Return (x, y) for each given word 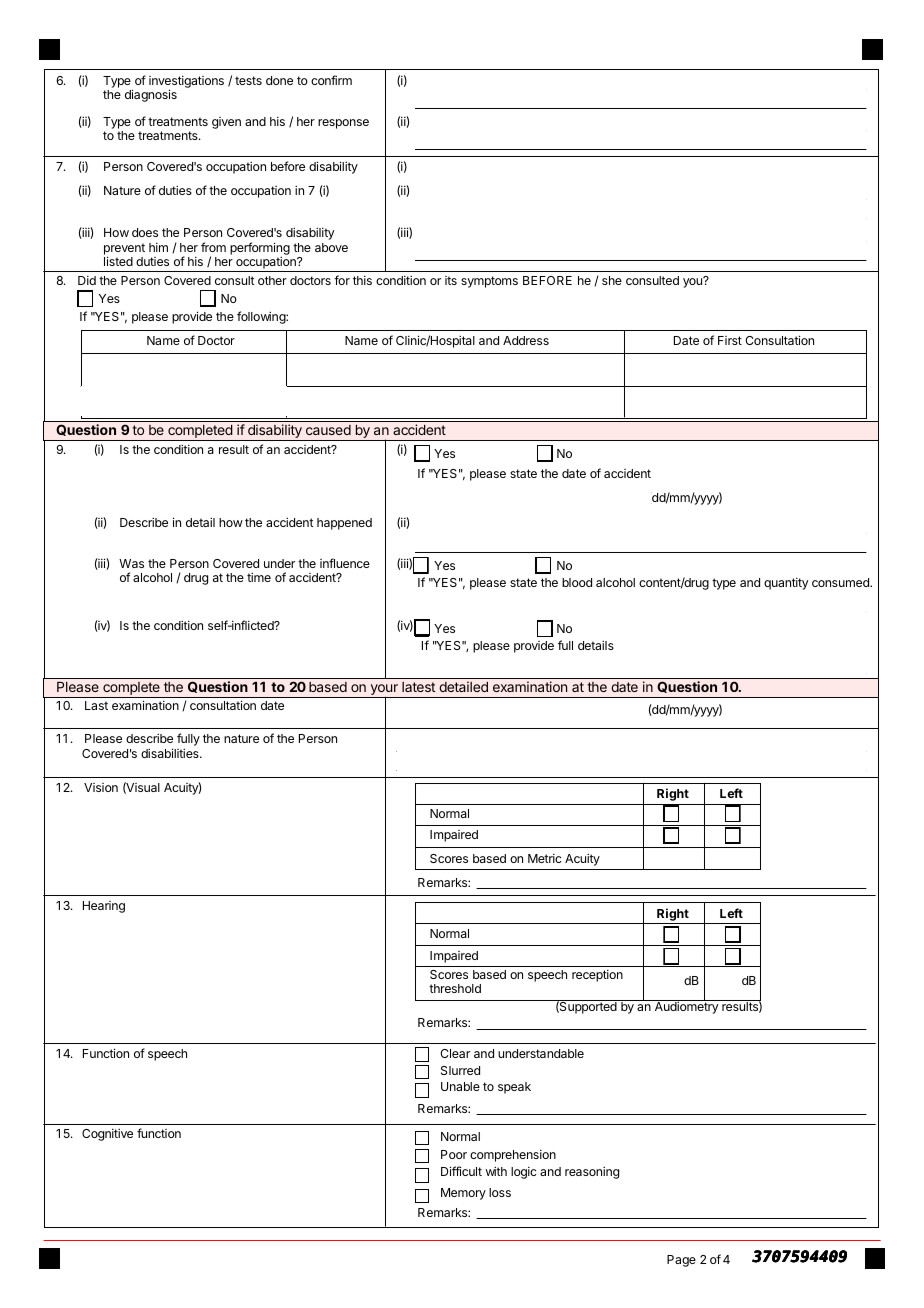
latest (418, 687)
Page (681, 1261)
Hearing (104, 907)
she (612, 280)
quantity (786, 584)
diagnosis (151, 95)
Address (526, 340)
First (730, 340)
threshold (455, 988)
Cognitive (107, 1134)
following (262, 317)
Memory (463, 1194)
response (343, 124)
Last (96, 705)
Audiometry (686, 1007)
